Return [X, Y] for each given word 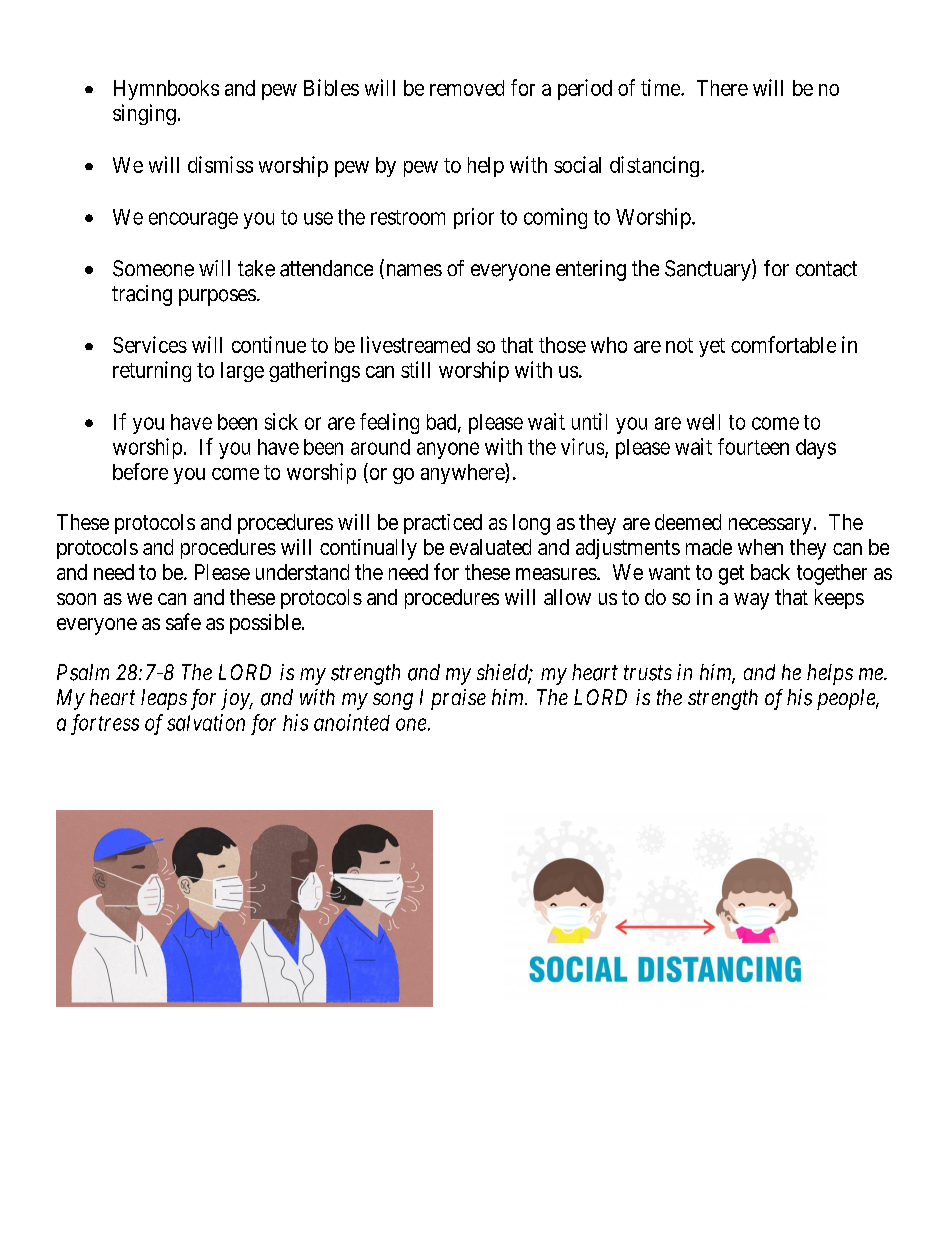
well [703, 422]
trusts [648, 673]
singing [144, 114]
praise [458, 699]
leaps [164, 699]
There [722, 88]
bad [443, 423]
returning [152, 371]
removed [467, 88]
